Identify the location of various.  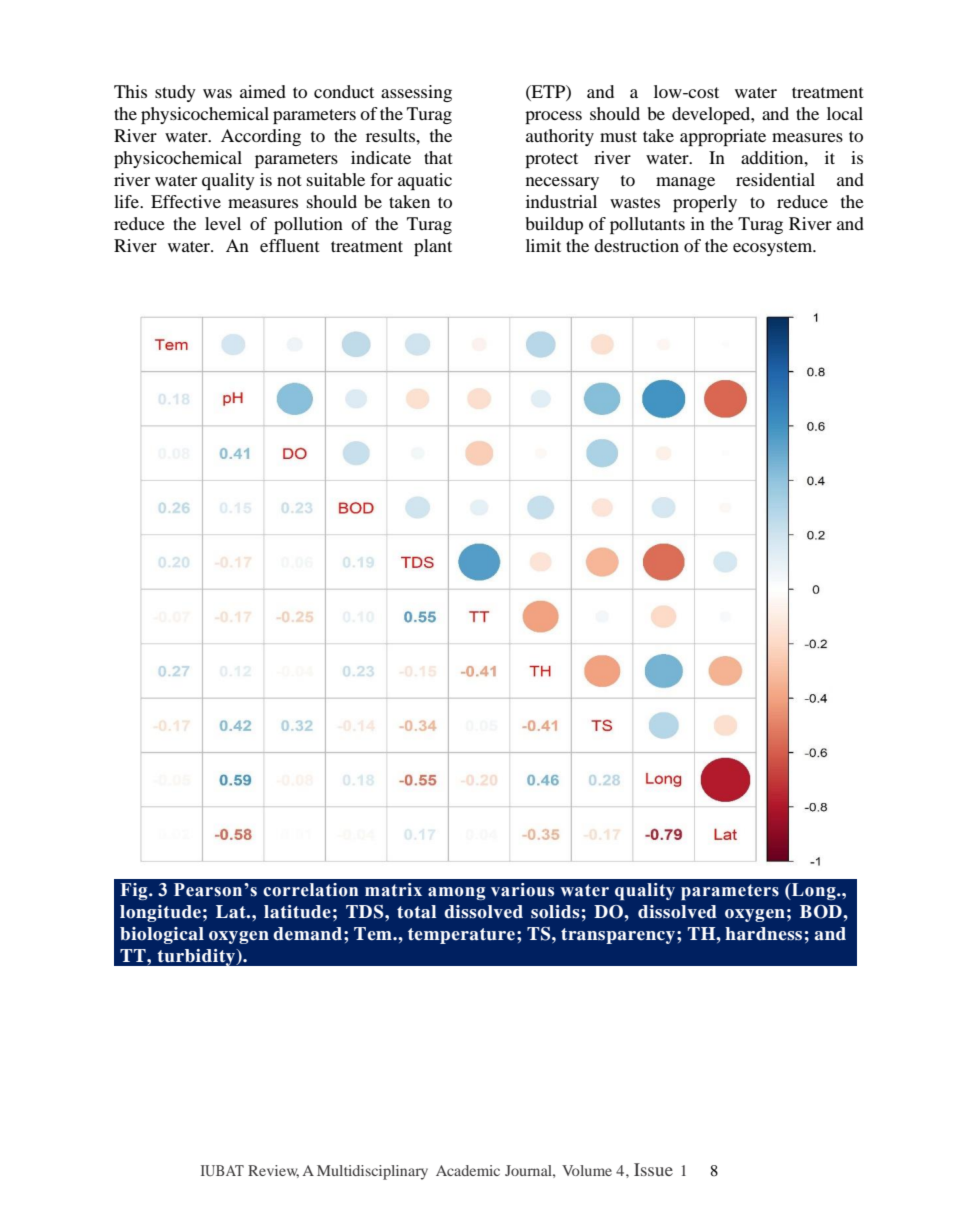
(522, 890).
